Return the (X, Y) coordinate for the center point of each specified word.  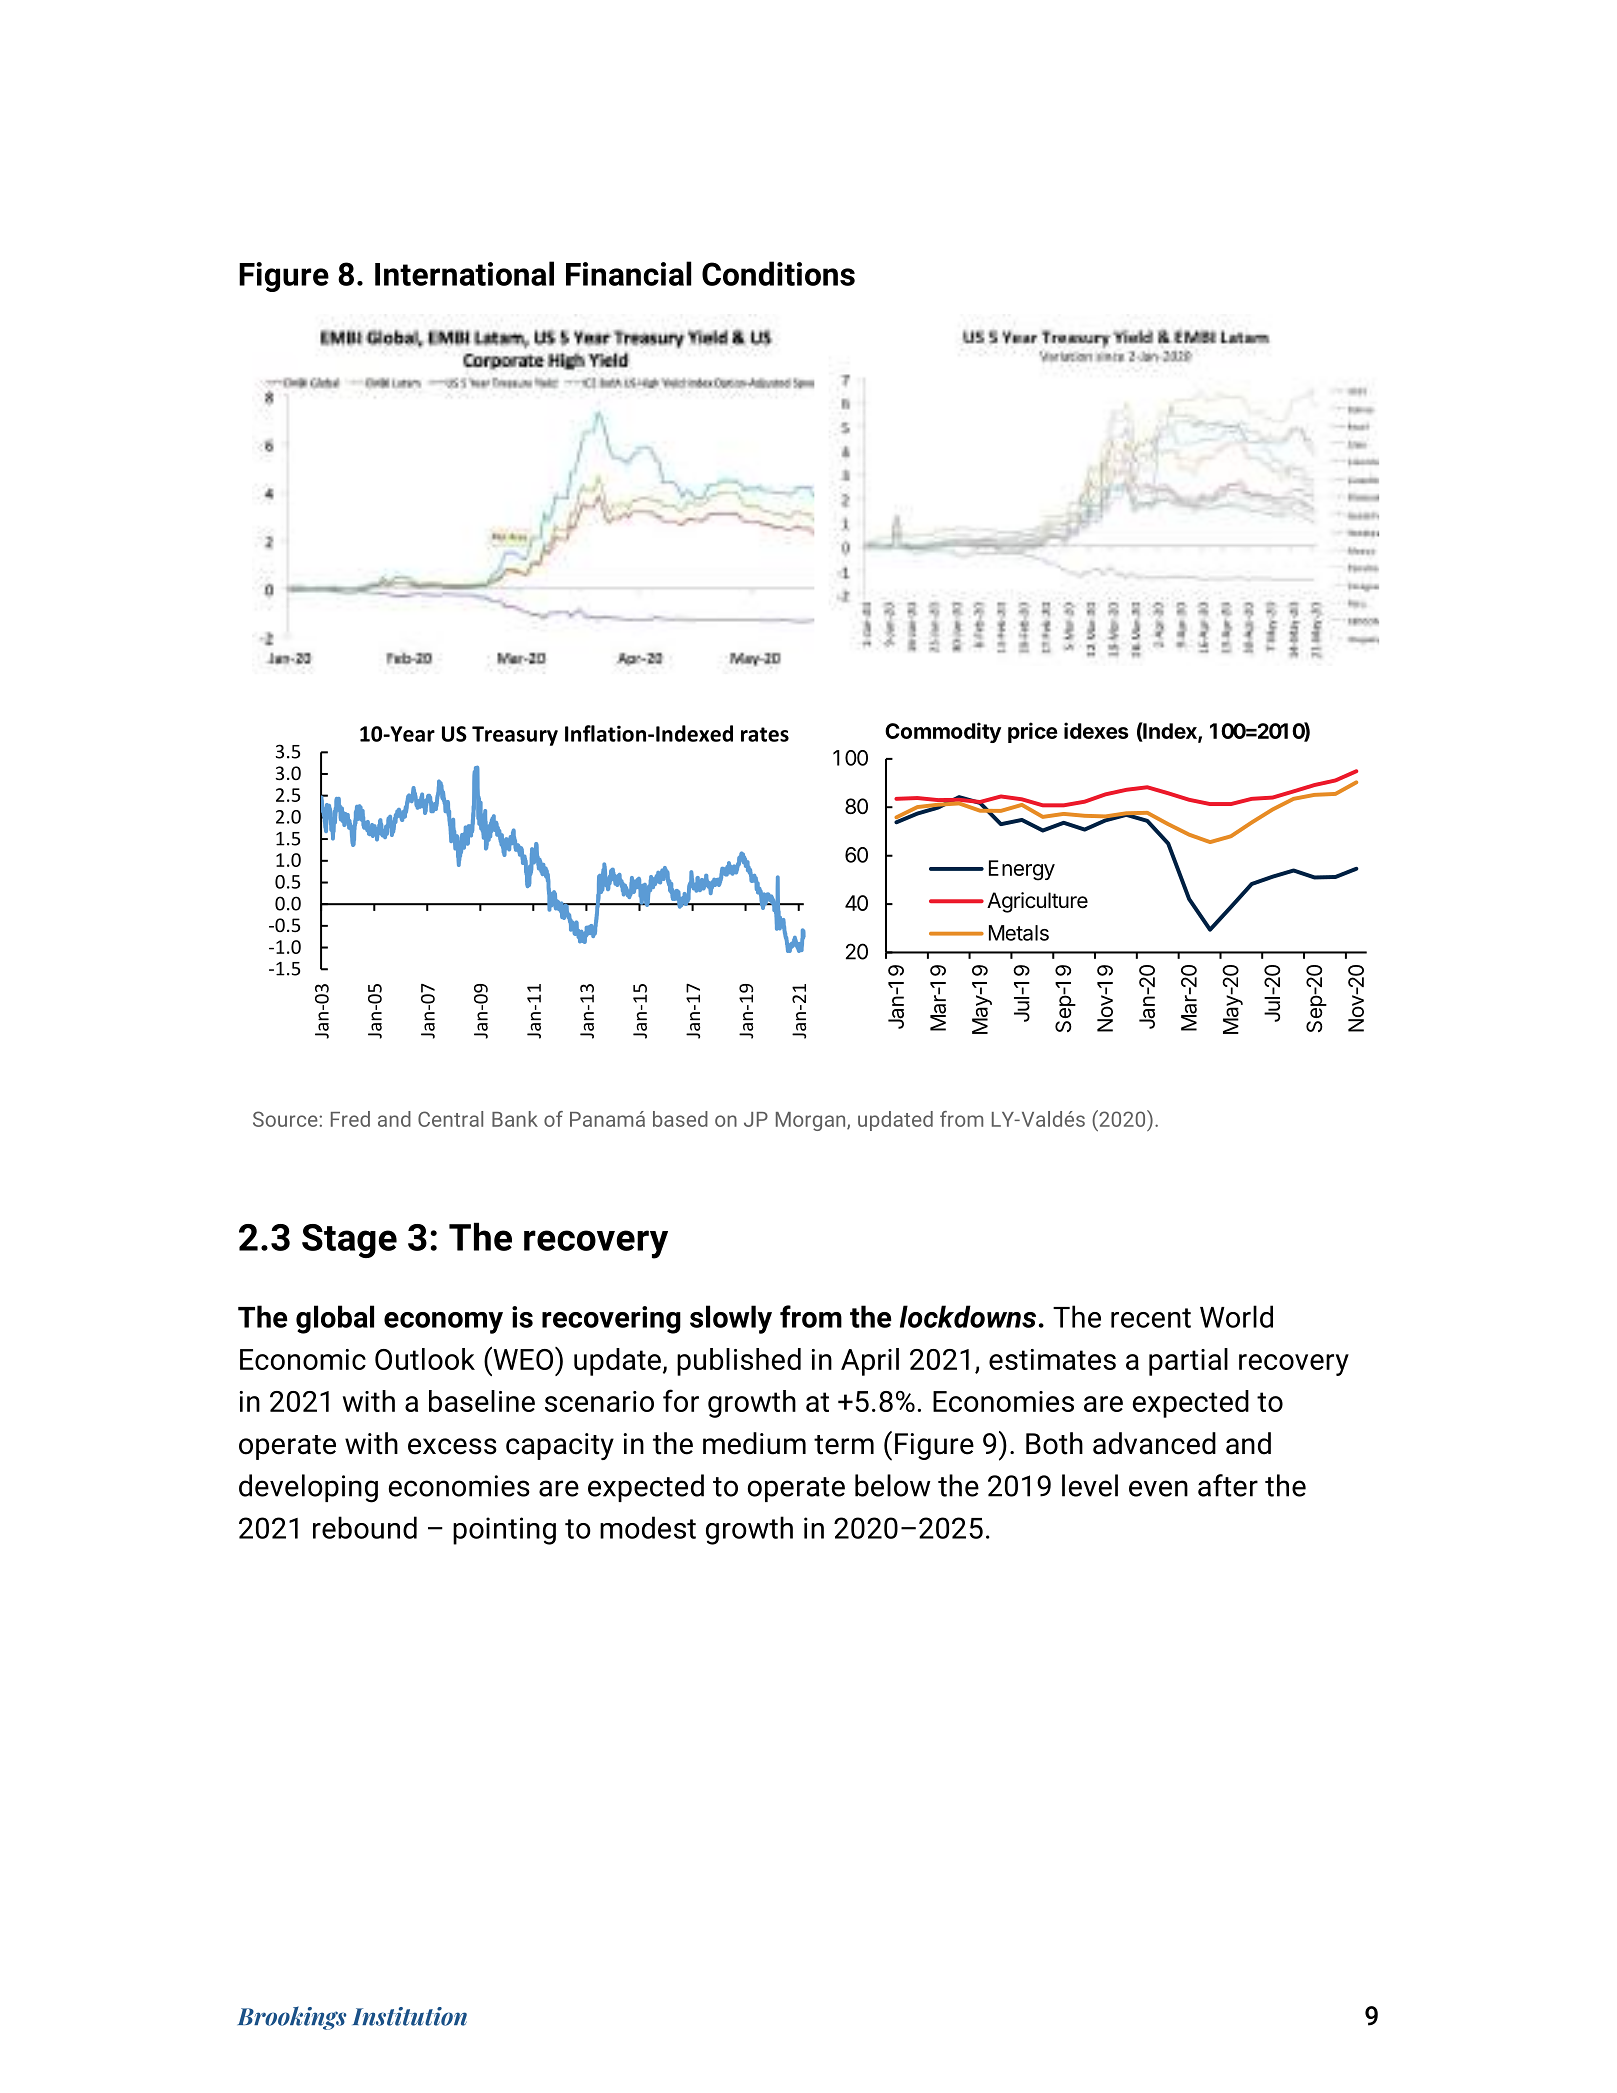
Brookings (291, 2018)
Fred (350, 1119)
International (464, 273)
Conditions (778, 273)
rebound (365, 1527)
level (1090, 1485)
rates (765, 734)
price (1033, 732)
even (1158, 1488)
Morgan (812, 1121)
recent (1151, 1318)
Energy (1022, 870)
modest (648, 1527)
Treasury (515, 736)
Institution (409, 2016)
